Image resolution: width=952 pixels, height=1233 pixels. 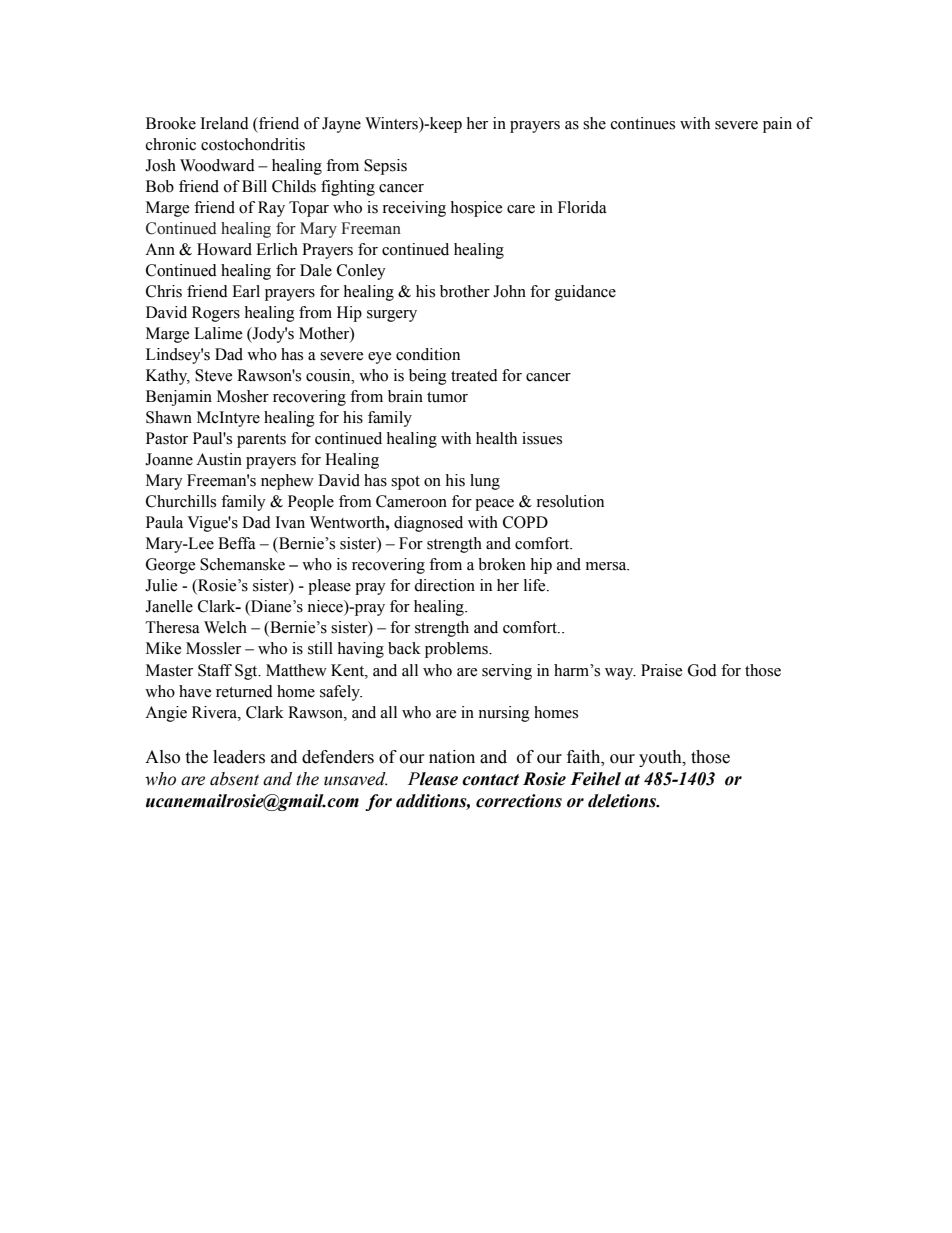 What do you see at coordinates (485, 482) in the screenshot?
I see `lung` at bounding box center [485, 482].
